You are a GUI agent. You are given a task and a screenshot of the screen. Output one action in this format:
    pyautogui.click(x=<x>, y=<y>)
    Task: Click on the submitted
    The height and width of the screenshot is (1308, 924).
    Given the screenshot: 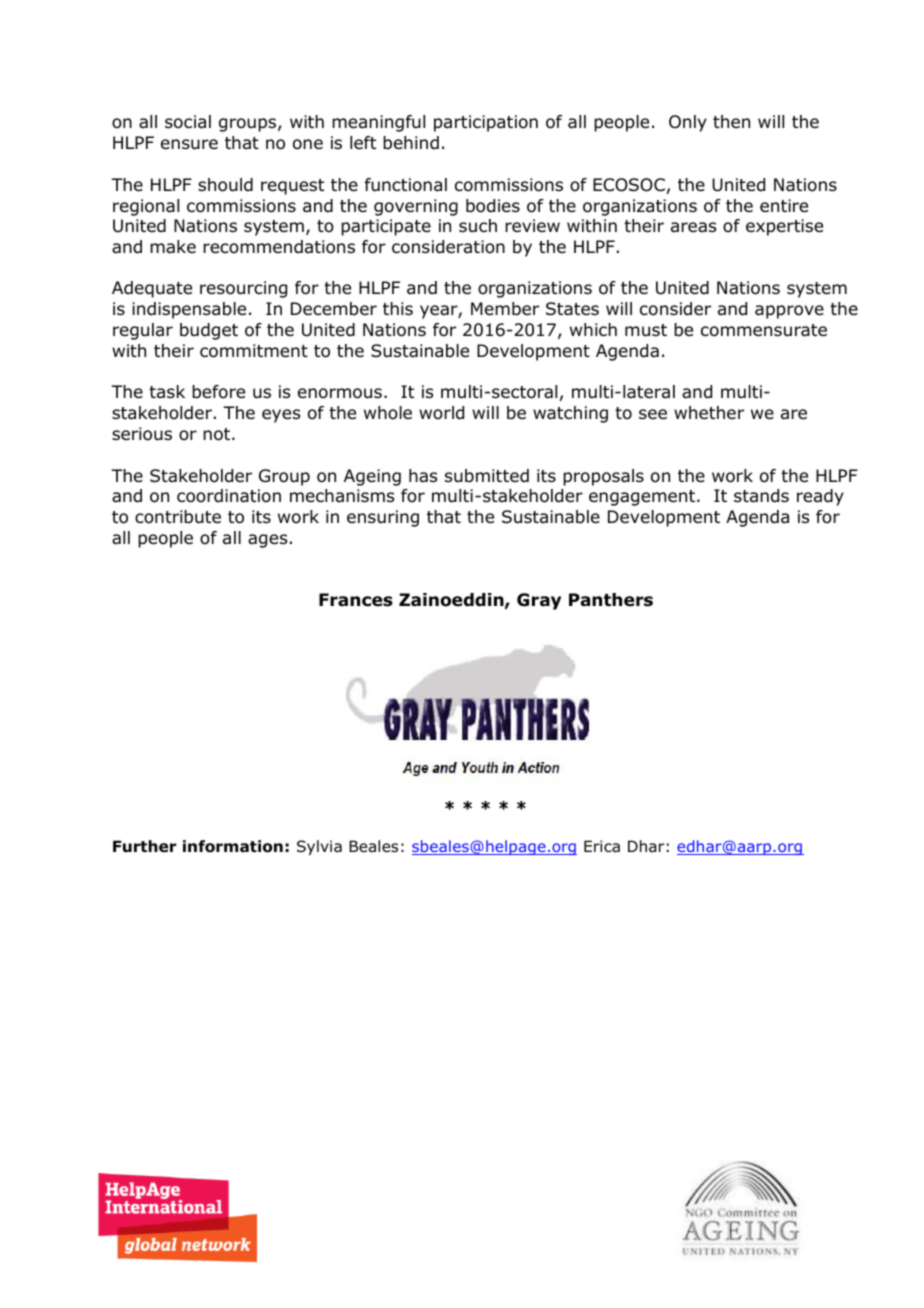 What is the action you would take?
    pyautogui.click(x=487, y=476)
